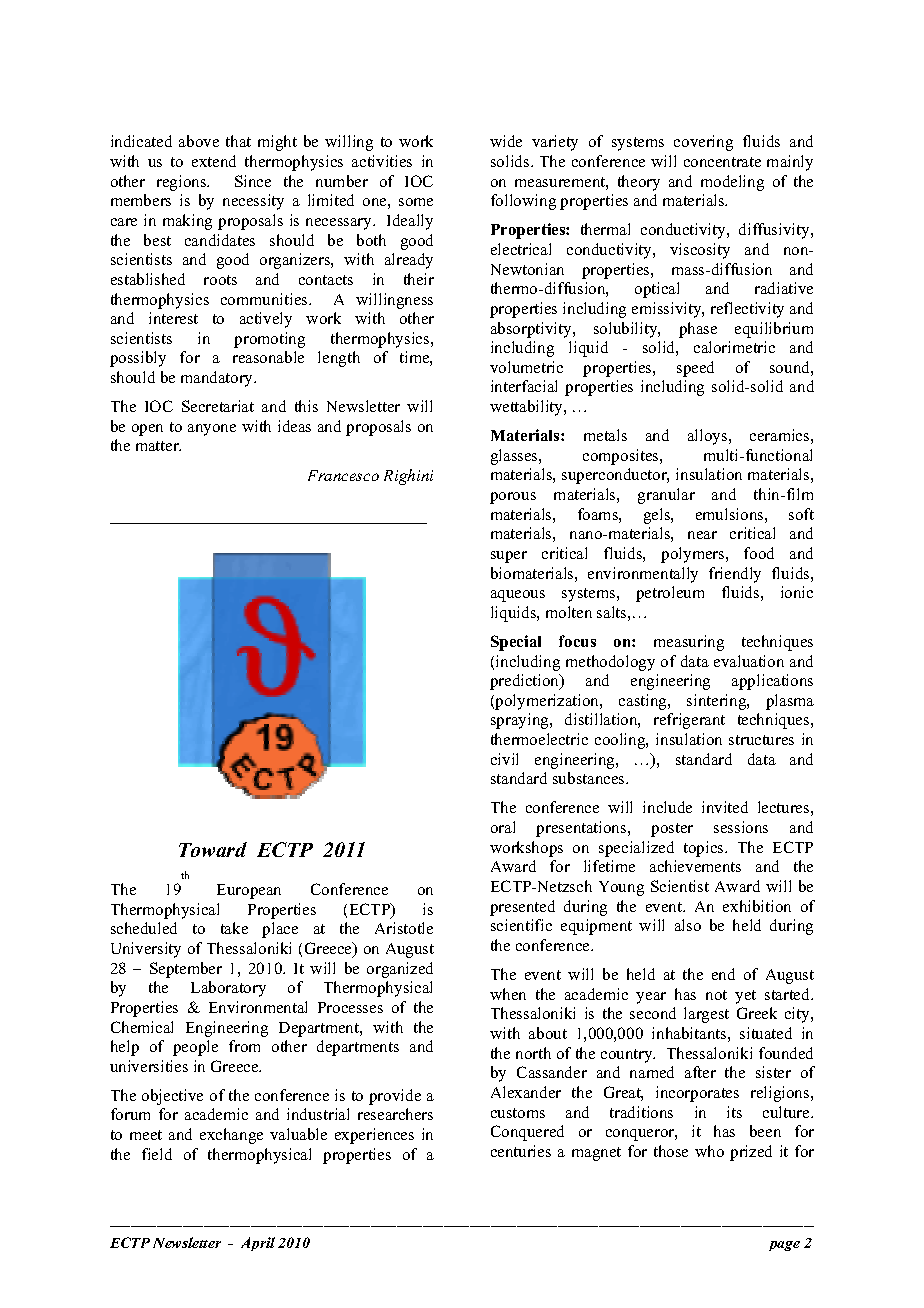 The width and height of the page is (924, 1308). What do you see at coordinates (722, 162) in the page?
I see `concentrate` at bounding box center [722, 162].
